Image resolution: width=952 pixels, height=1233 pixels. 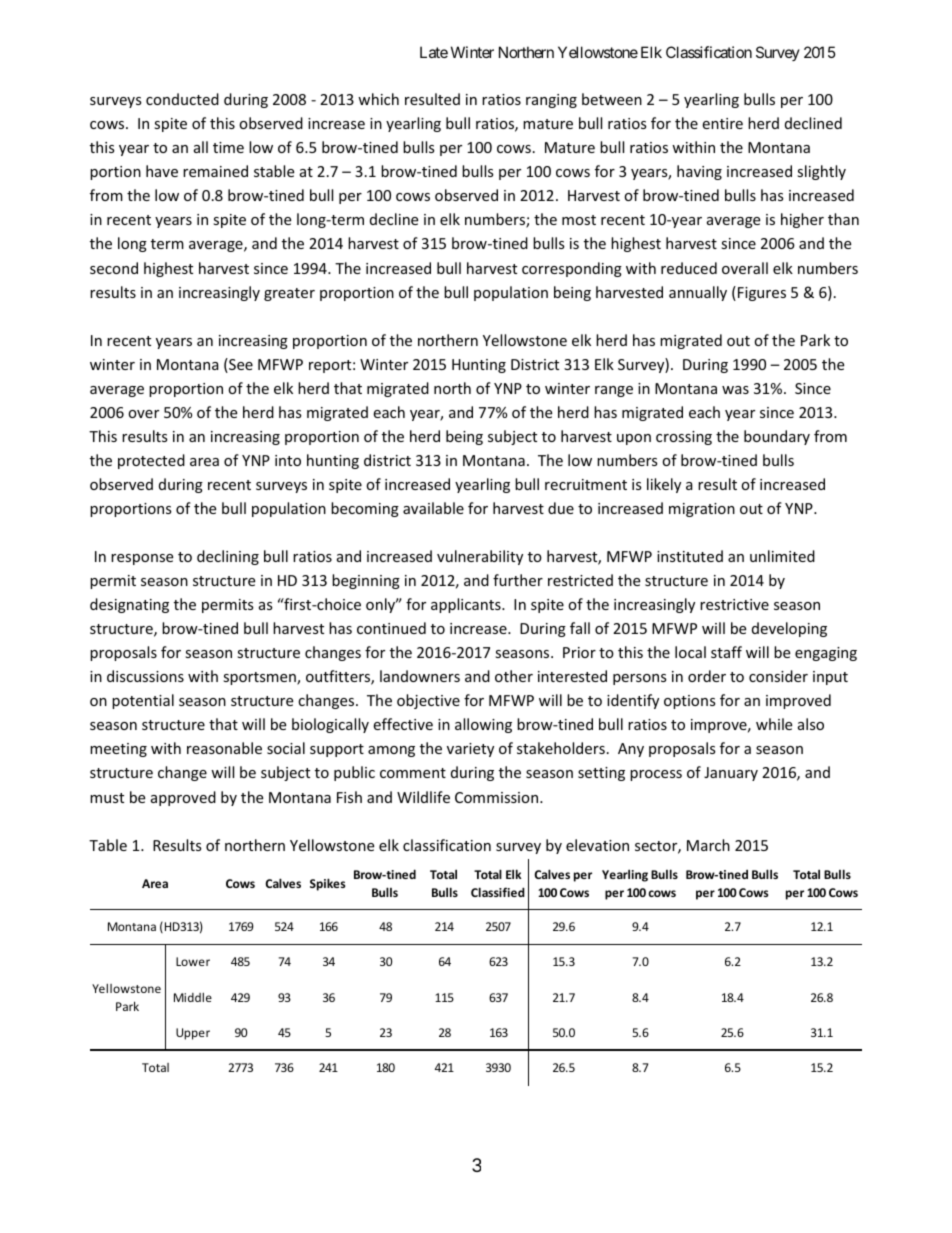 What do you see at coordinates (614, 391) in the screenshot?
I see `range` at bounding box center [614, 391].
